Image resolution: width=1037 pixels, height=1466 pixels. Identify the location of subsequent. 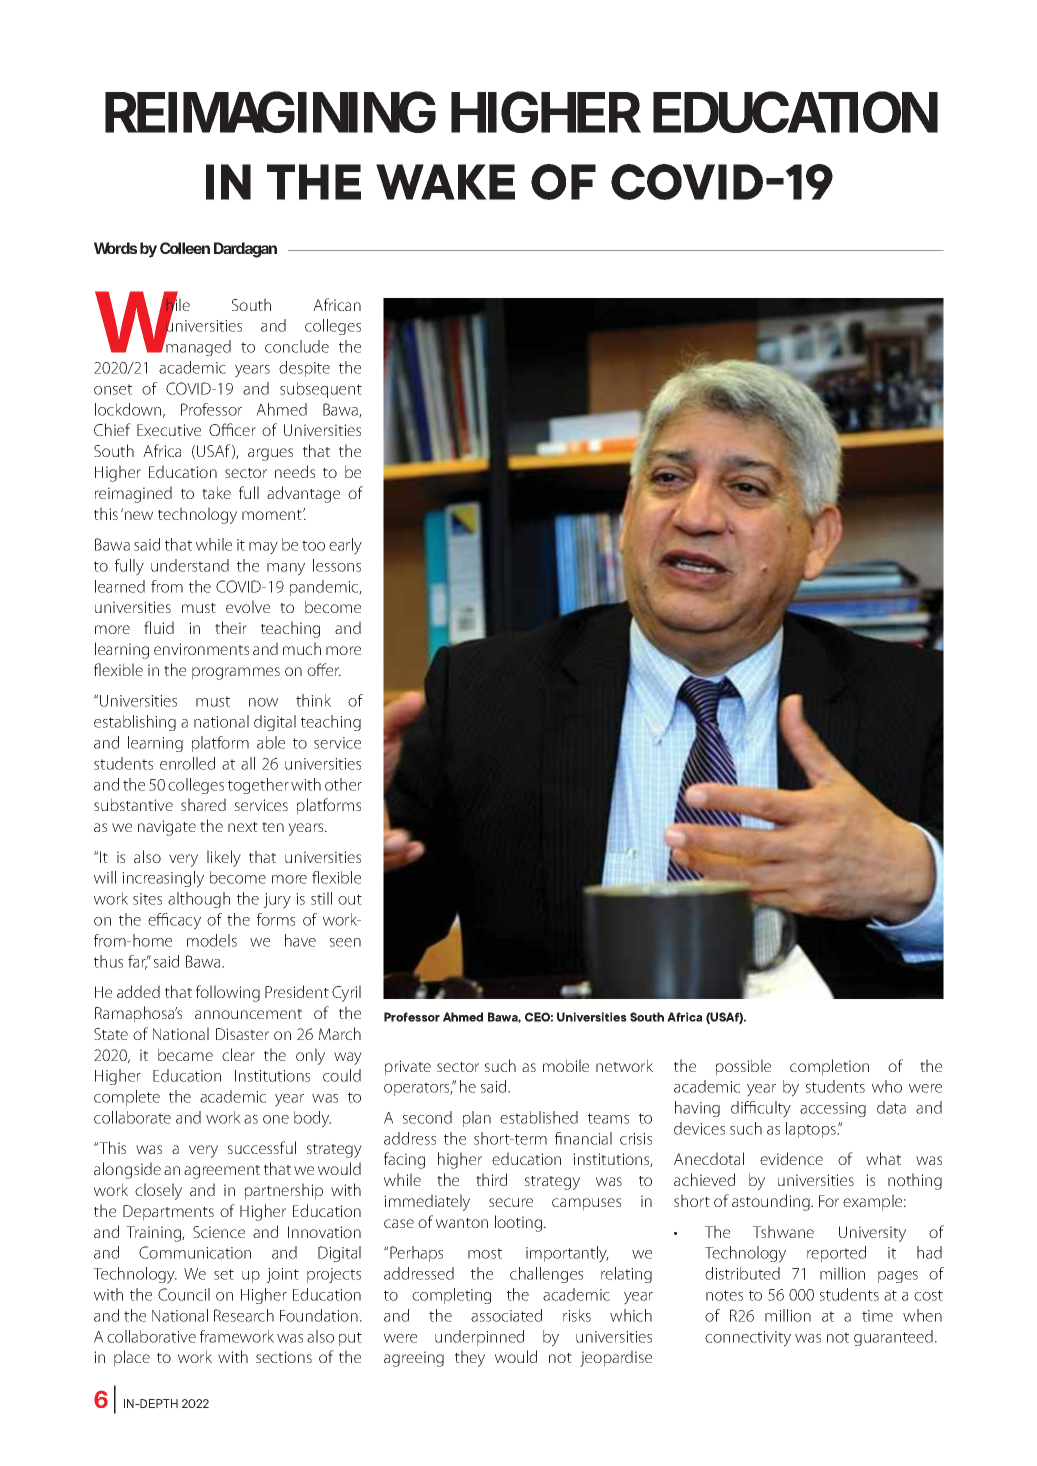
(321, 390).
